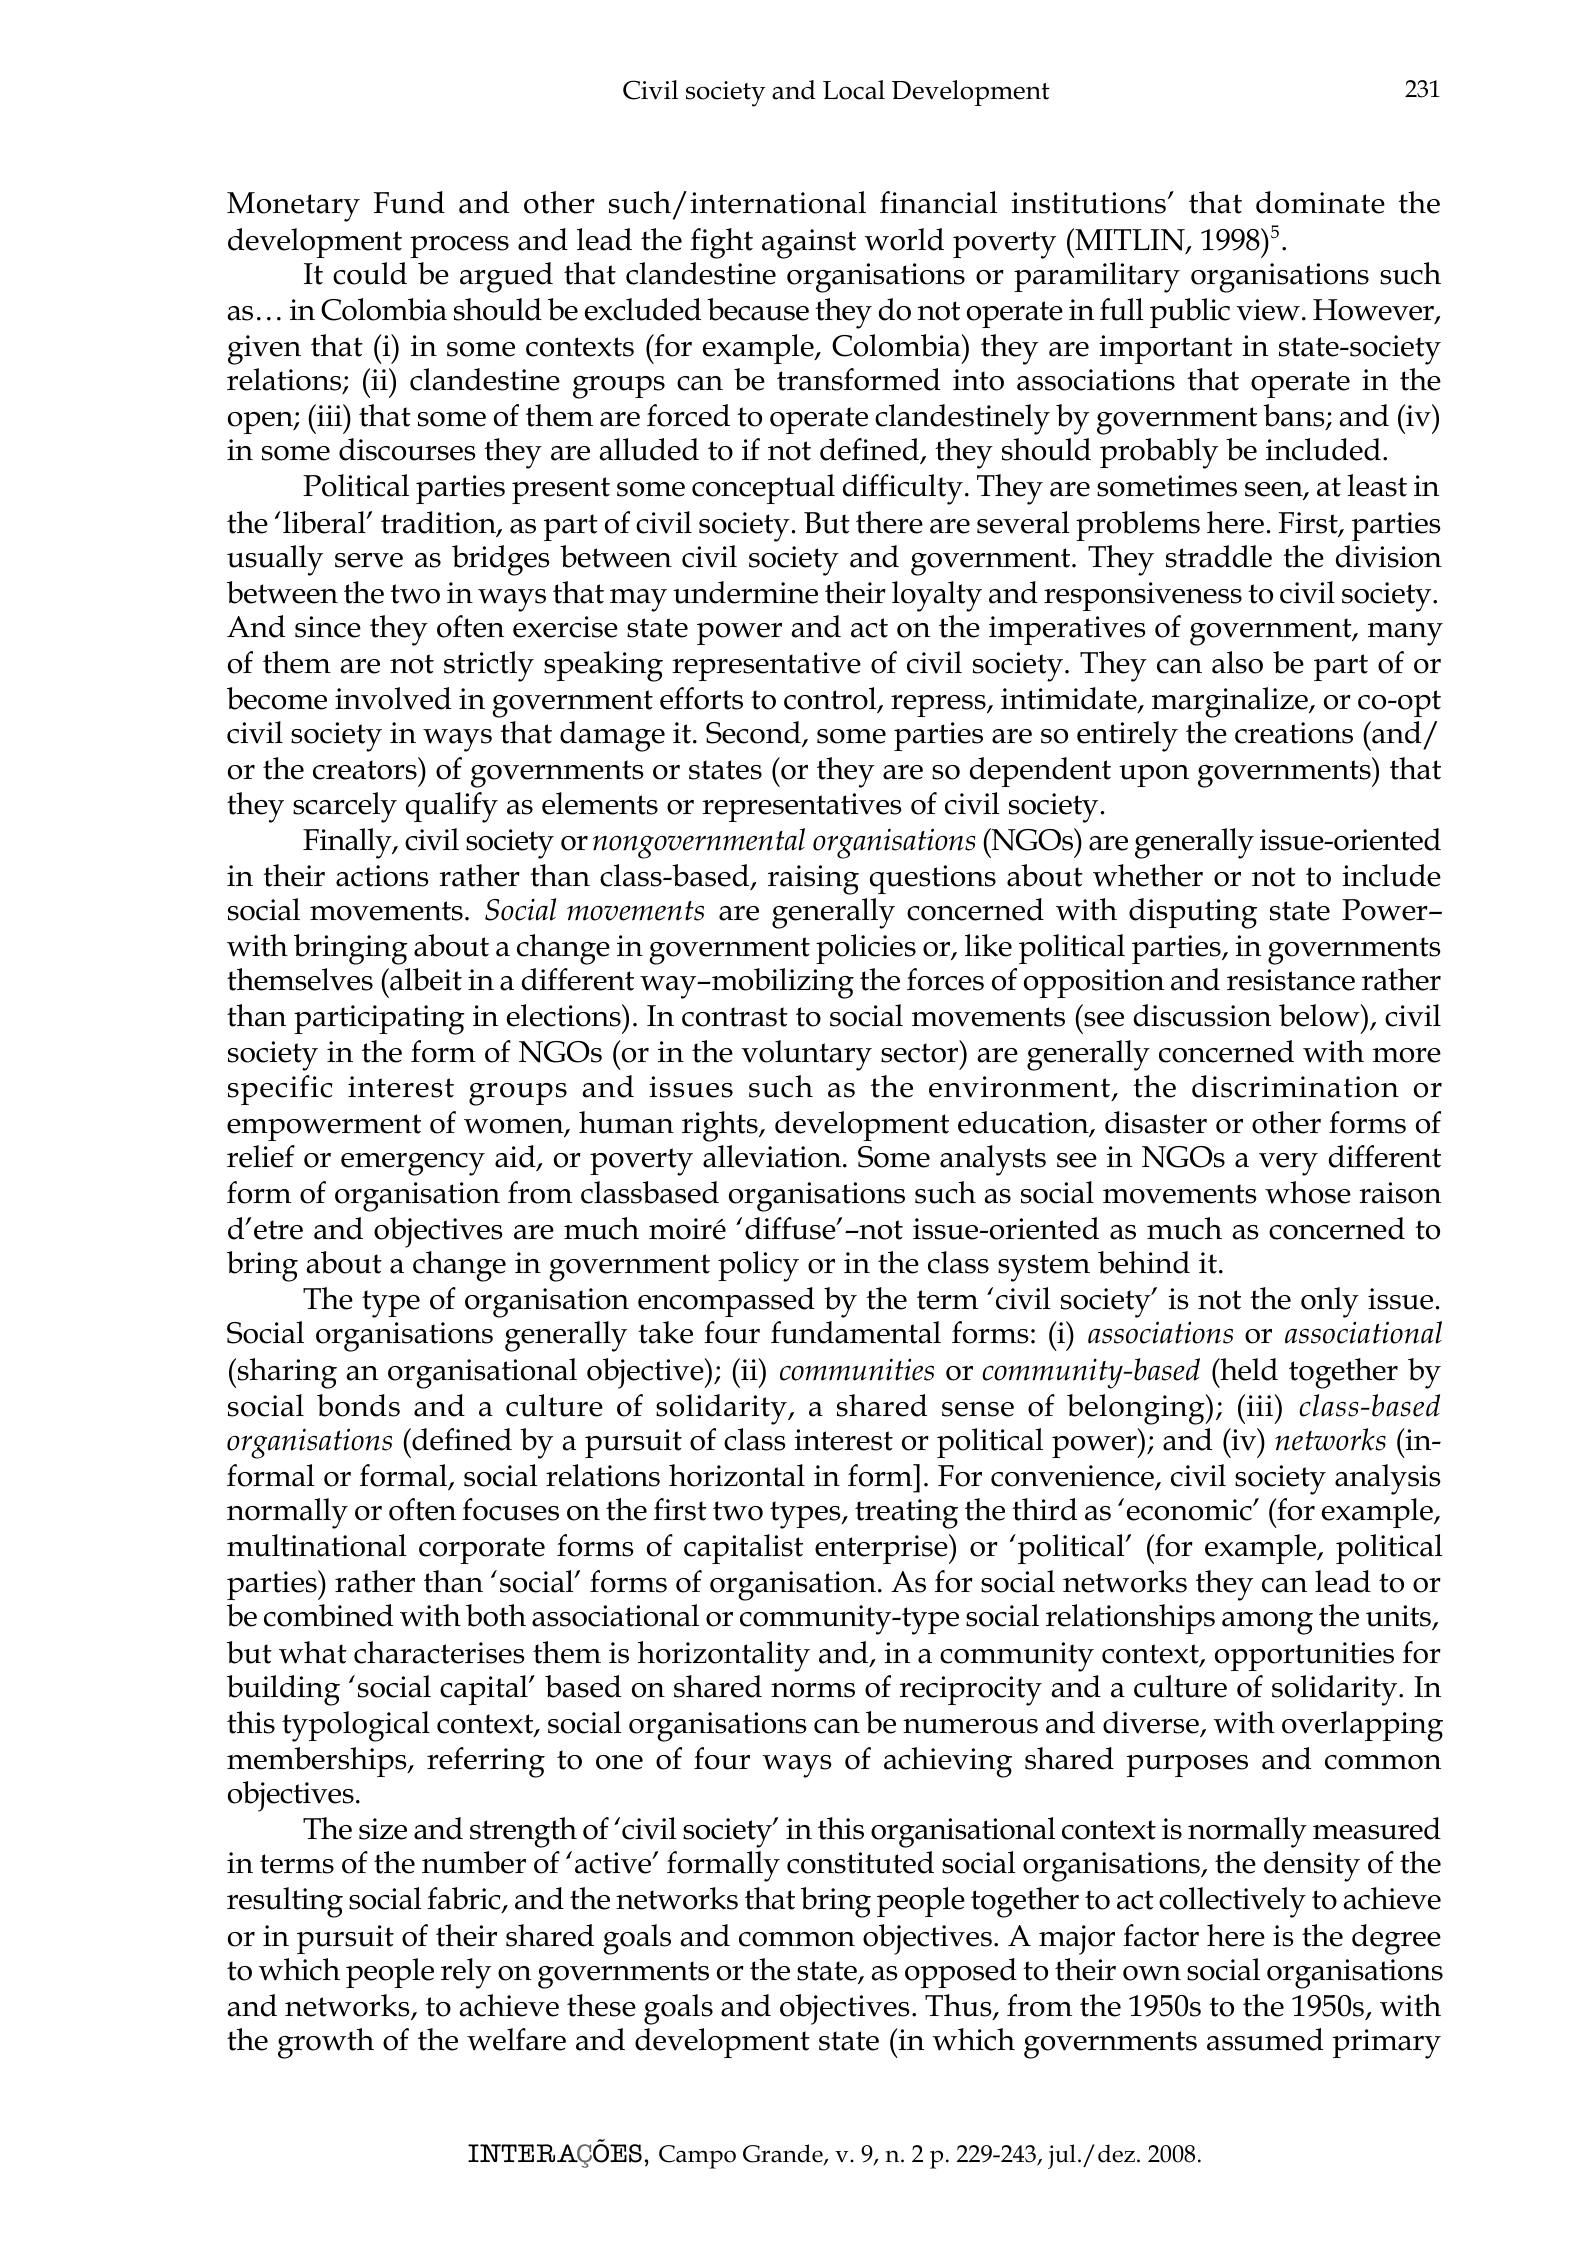 The height and width of the image is (2257, 1595). I want to click on Local, so click(854, 90).
